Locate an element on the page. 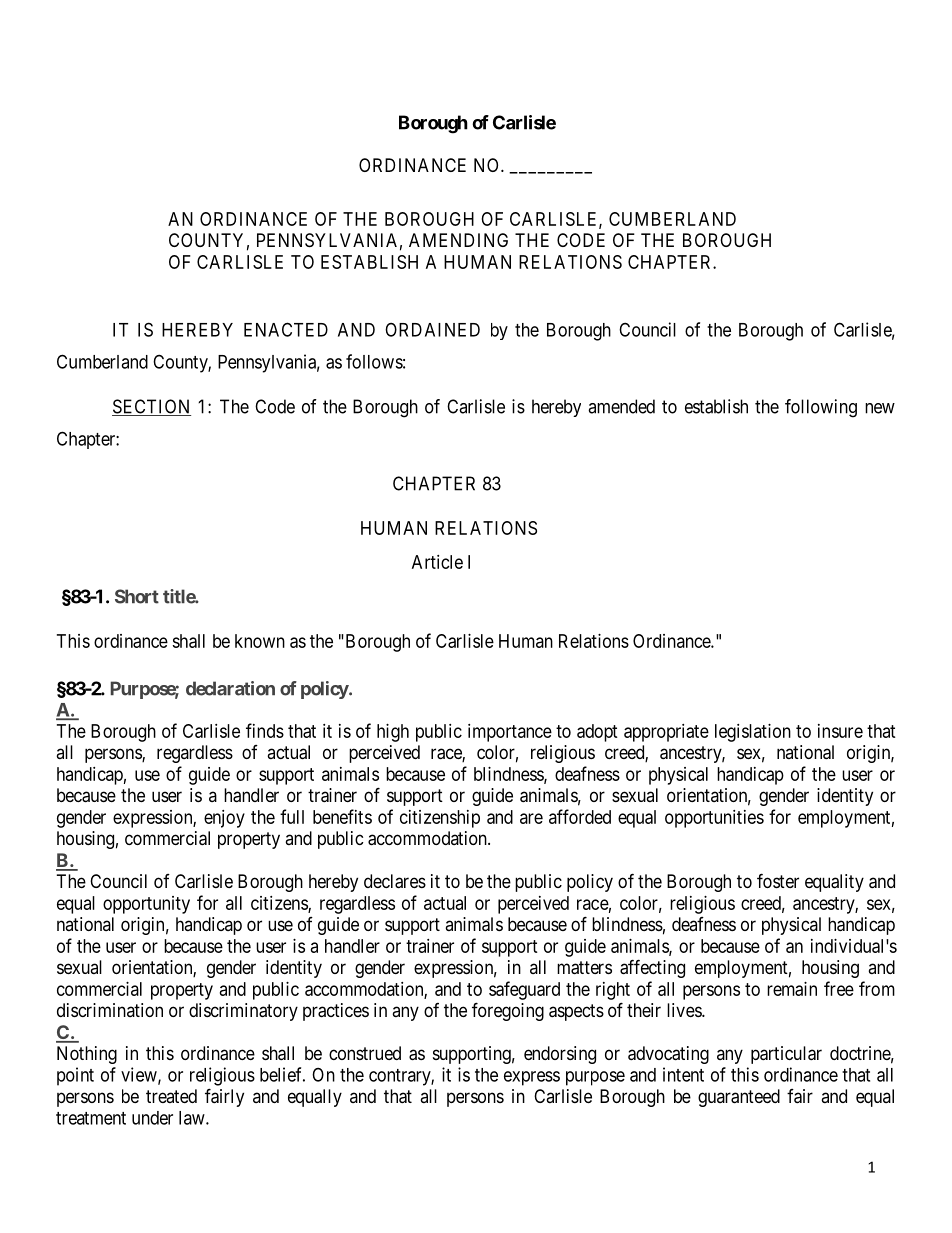 The width and height of the document is (952, 1233). legislation is located at coordinates (753, 733).
